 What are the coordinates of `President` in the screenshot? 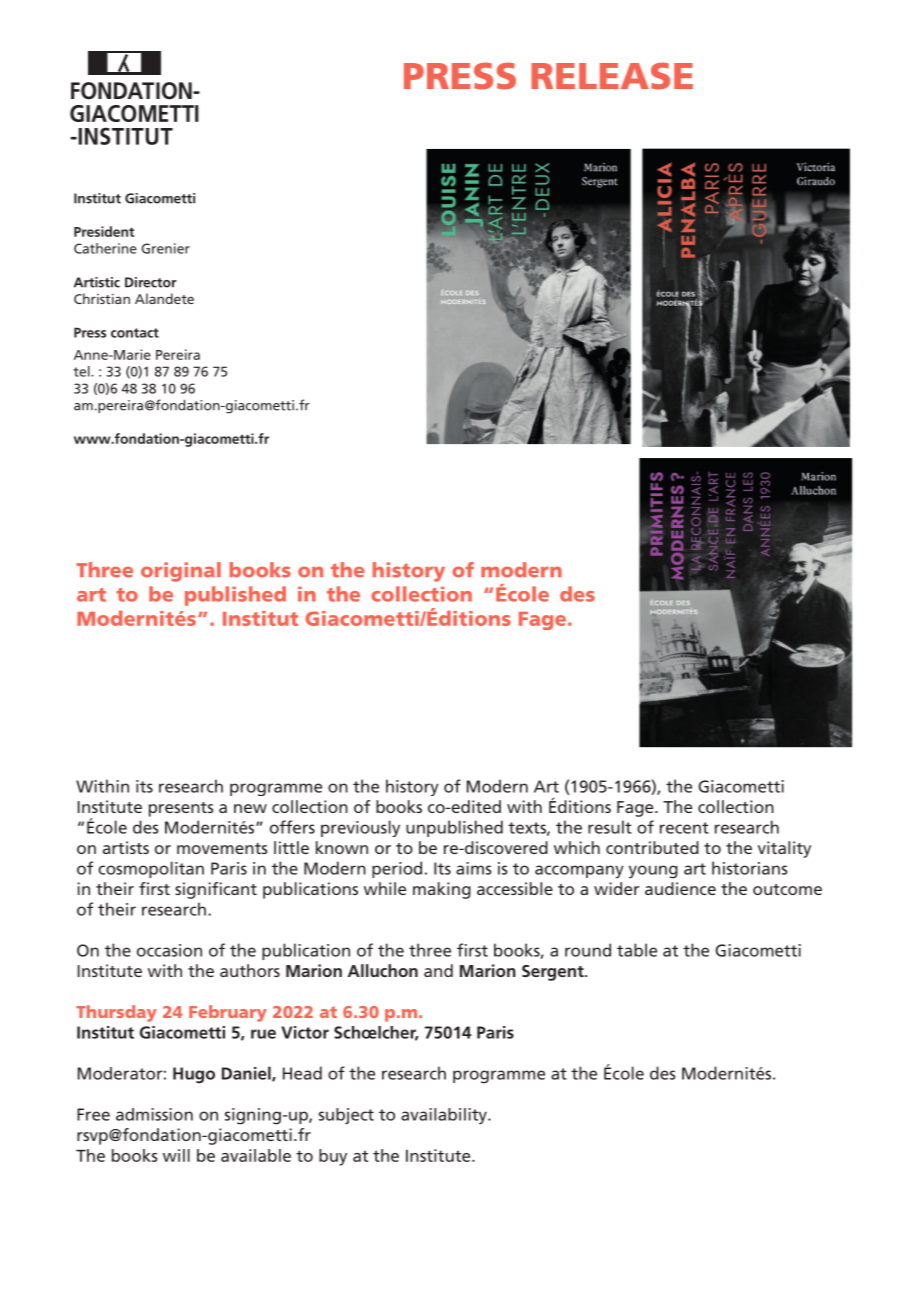 It's located at (104, 231).
